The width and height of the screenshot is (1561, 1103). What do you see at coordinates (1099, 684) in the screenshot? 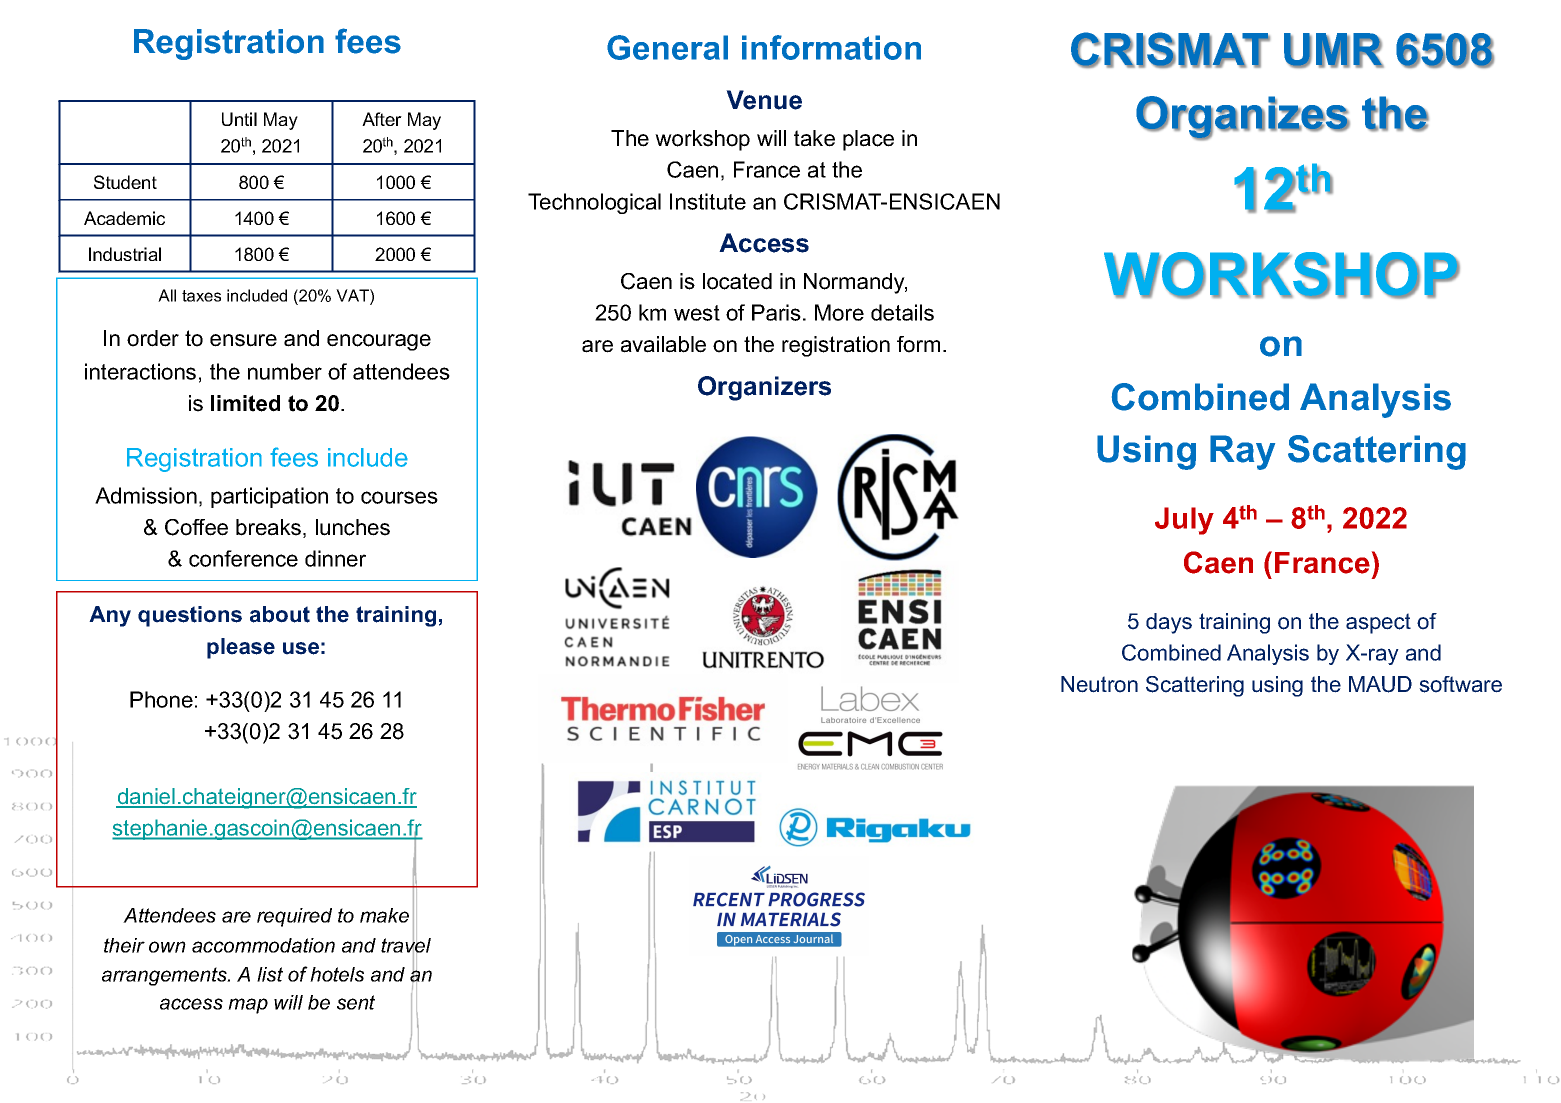
I see `Neutron` at bounding box center [1099, 684].
